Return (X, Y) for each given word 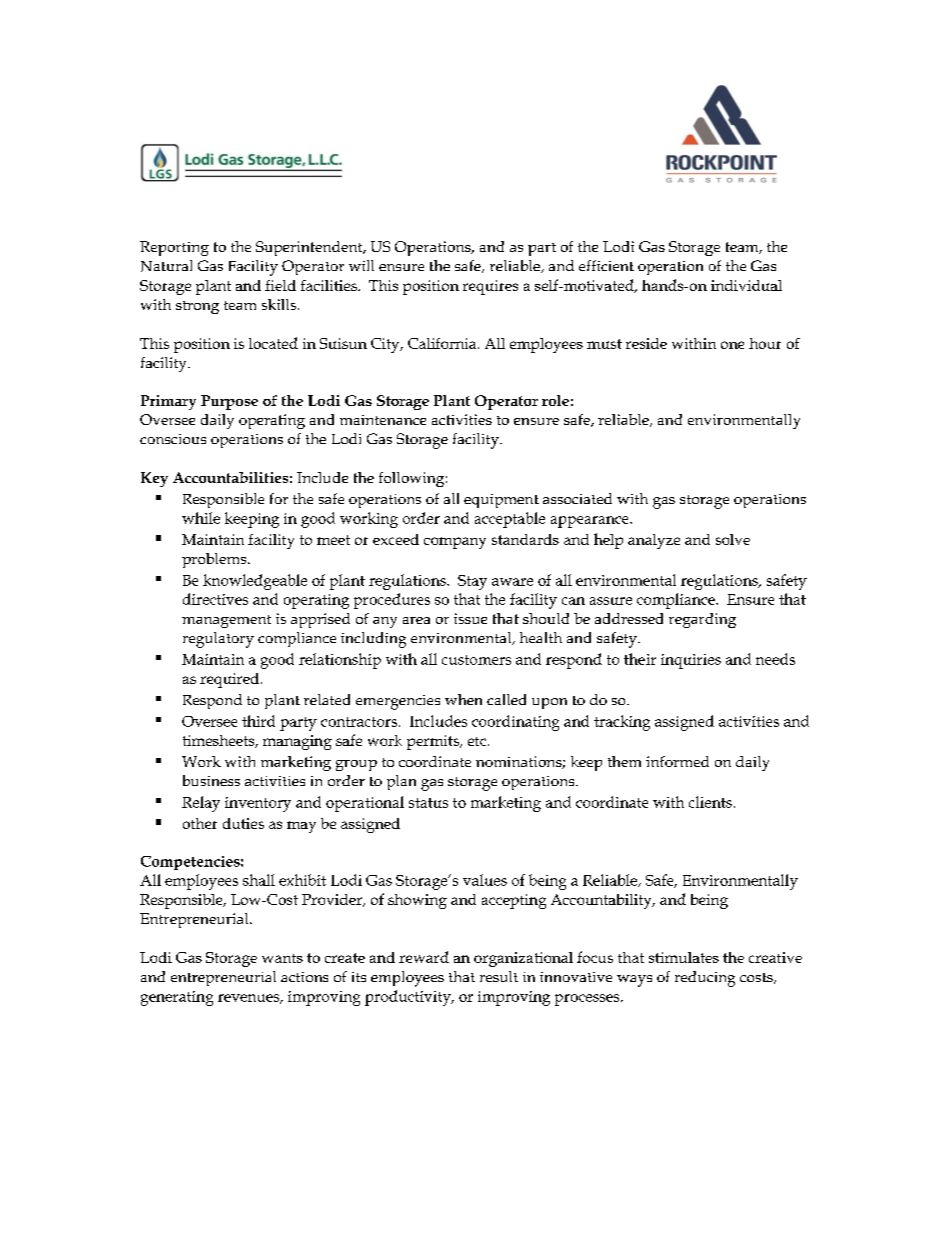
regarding (702, 620)
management (226, 621)
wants (282, 958)
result (499, 976)
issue (470, 618)
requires (490, 287)
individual (746, 285)
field (280, 285)
